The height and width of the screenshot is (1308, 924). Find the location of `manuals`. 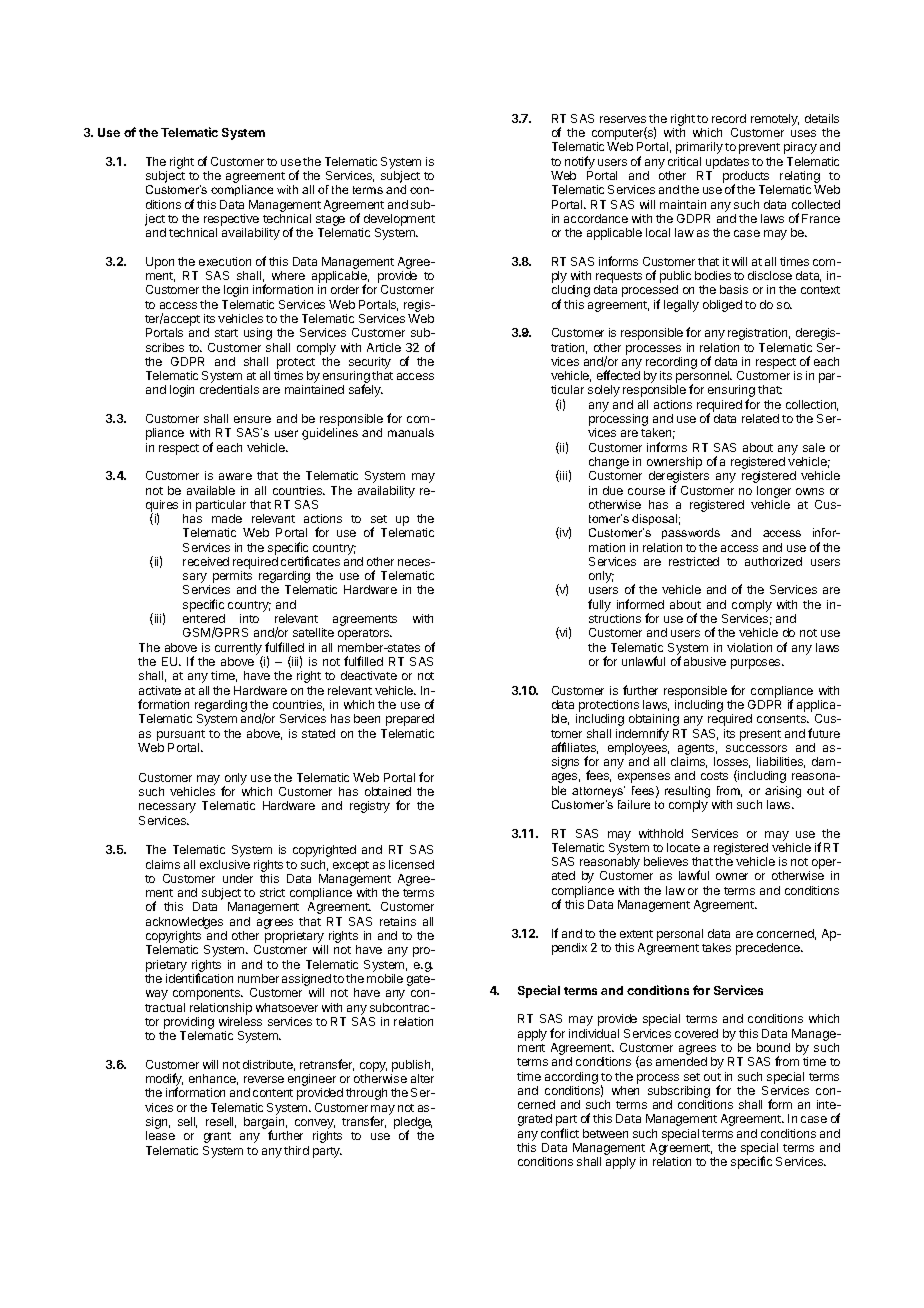

manuals is located at coordinates (411, 432).
